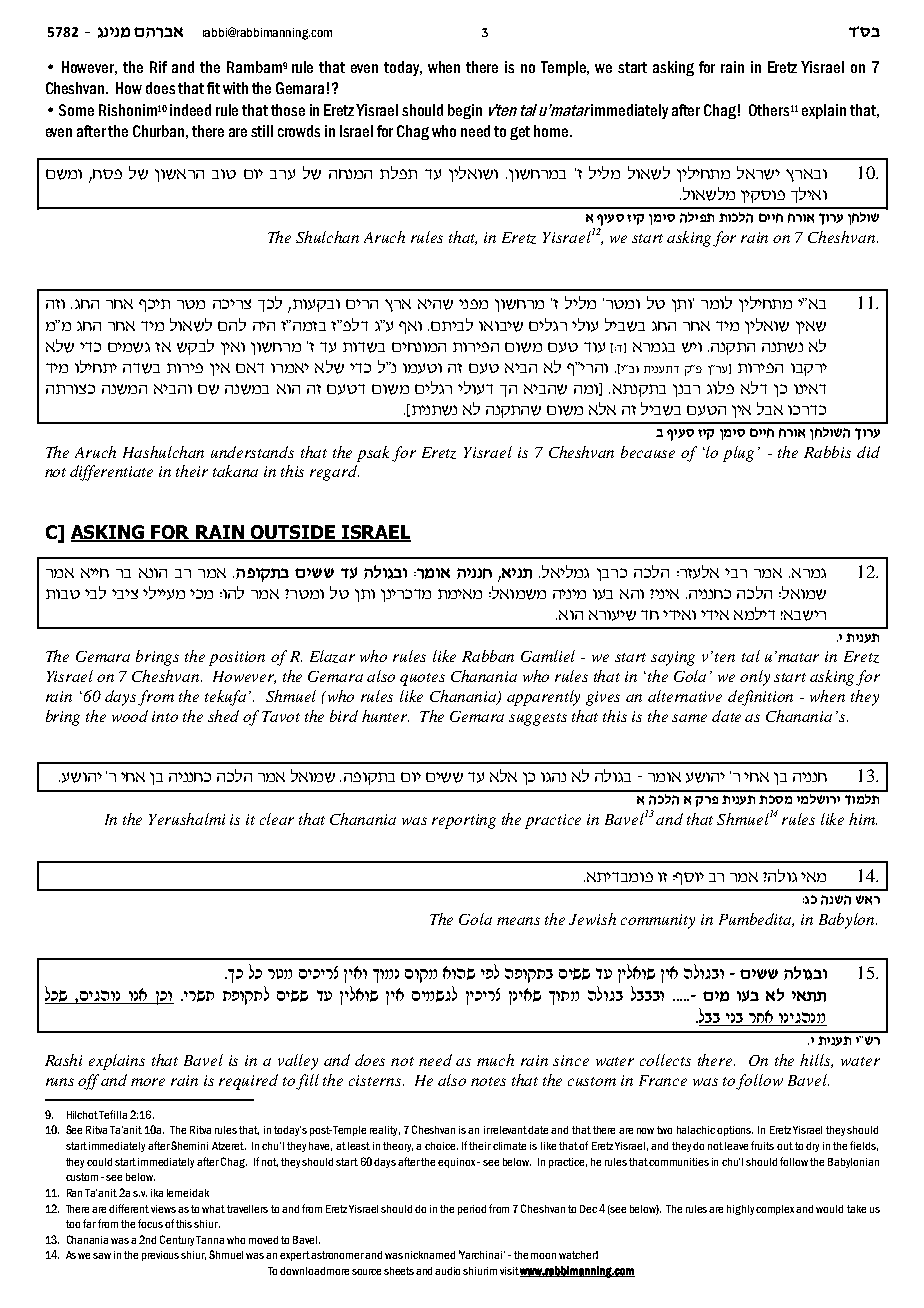 Image resolution: width=924 pixels, height=1308 pixels. I want to click on begin, so click(465, 111).
